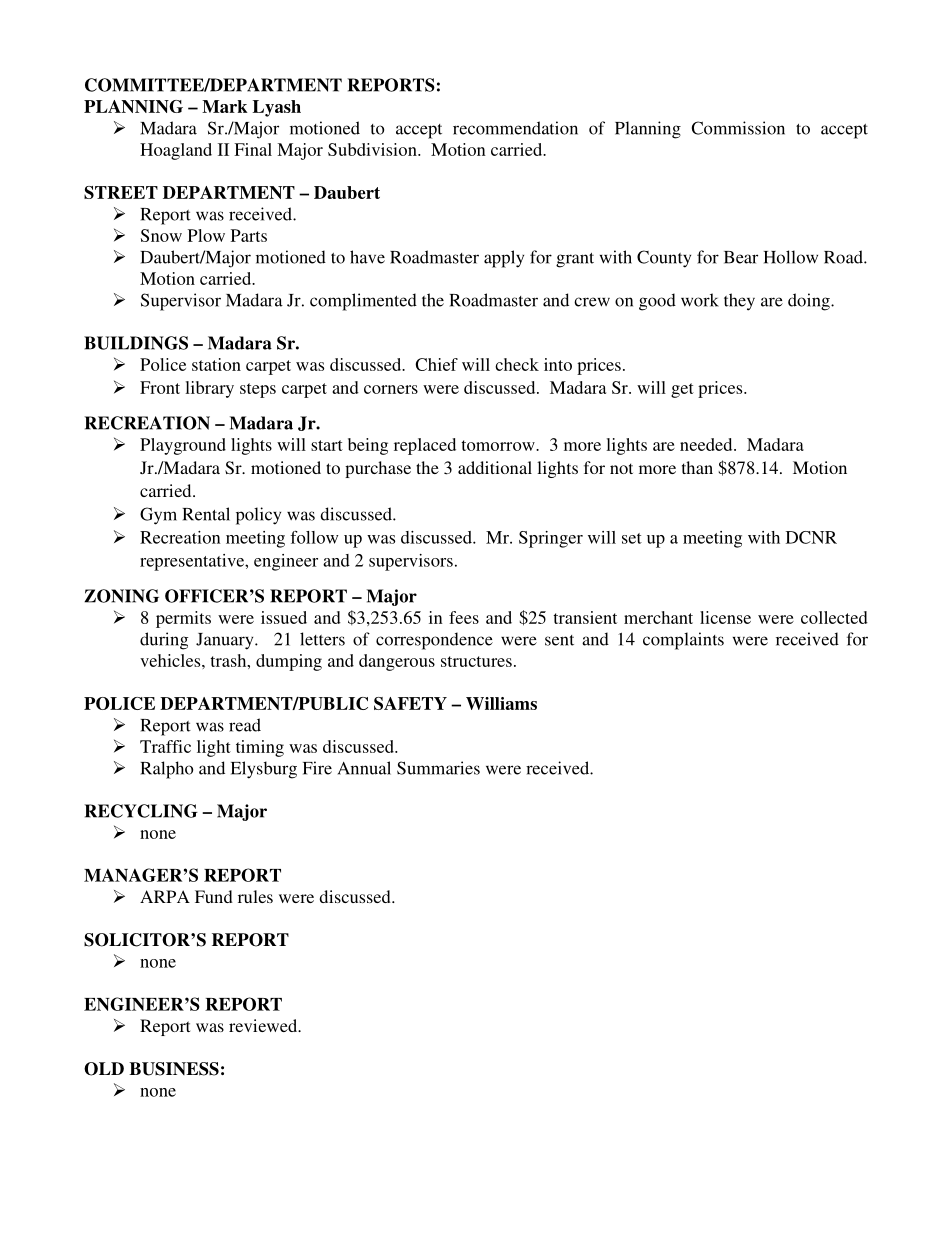 The height and width of the screenshot is (1233, 952). I want to click on Chief, so click(436, 364).
